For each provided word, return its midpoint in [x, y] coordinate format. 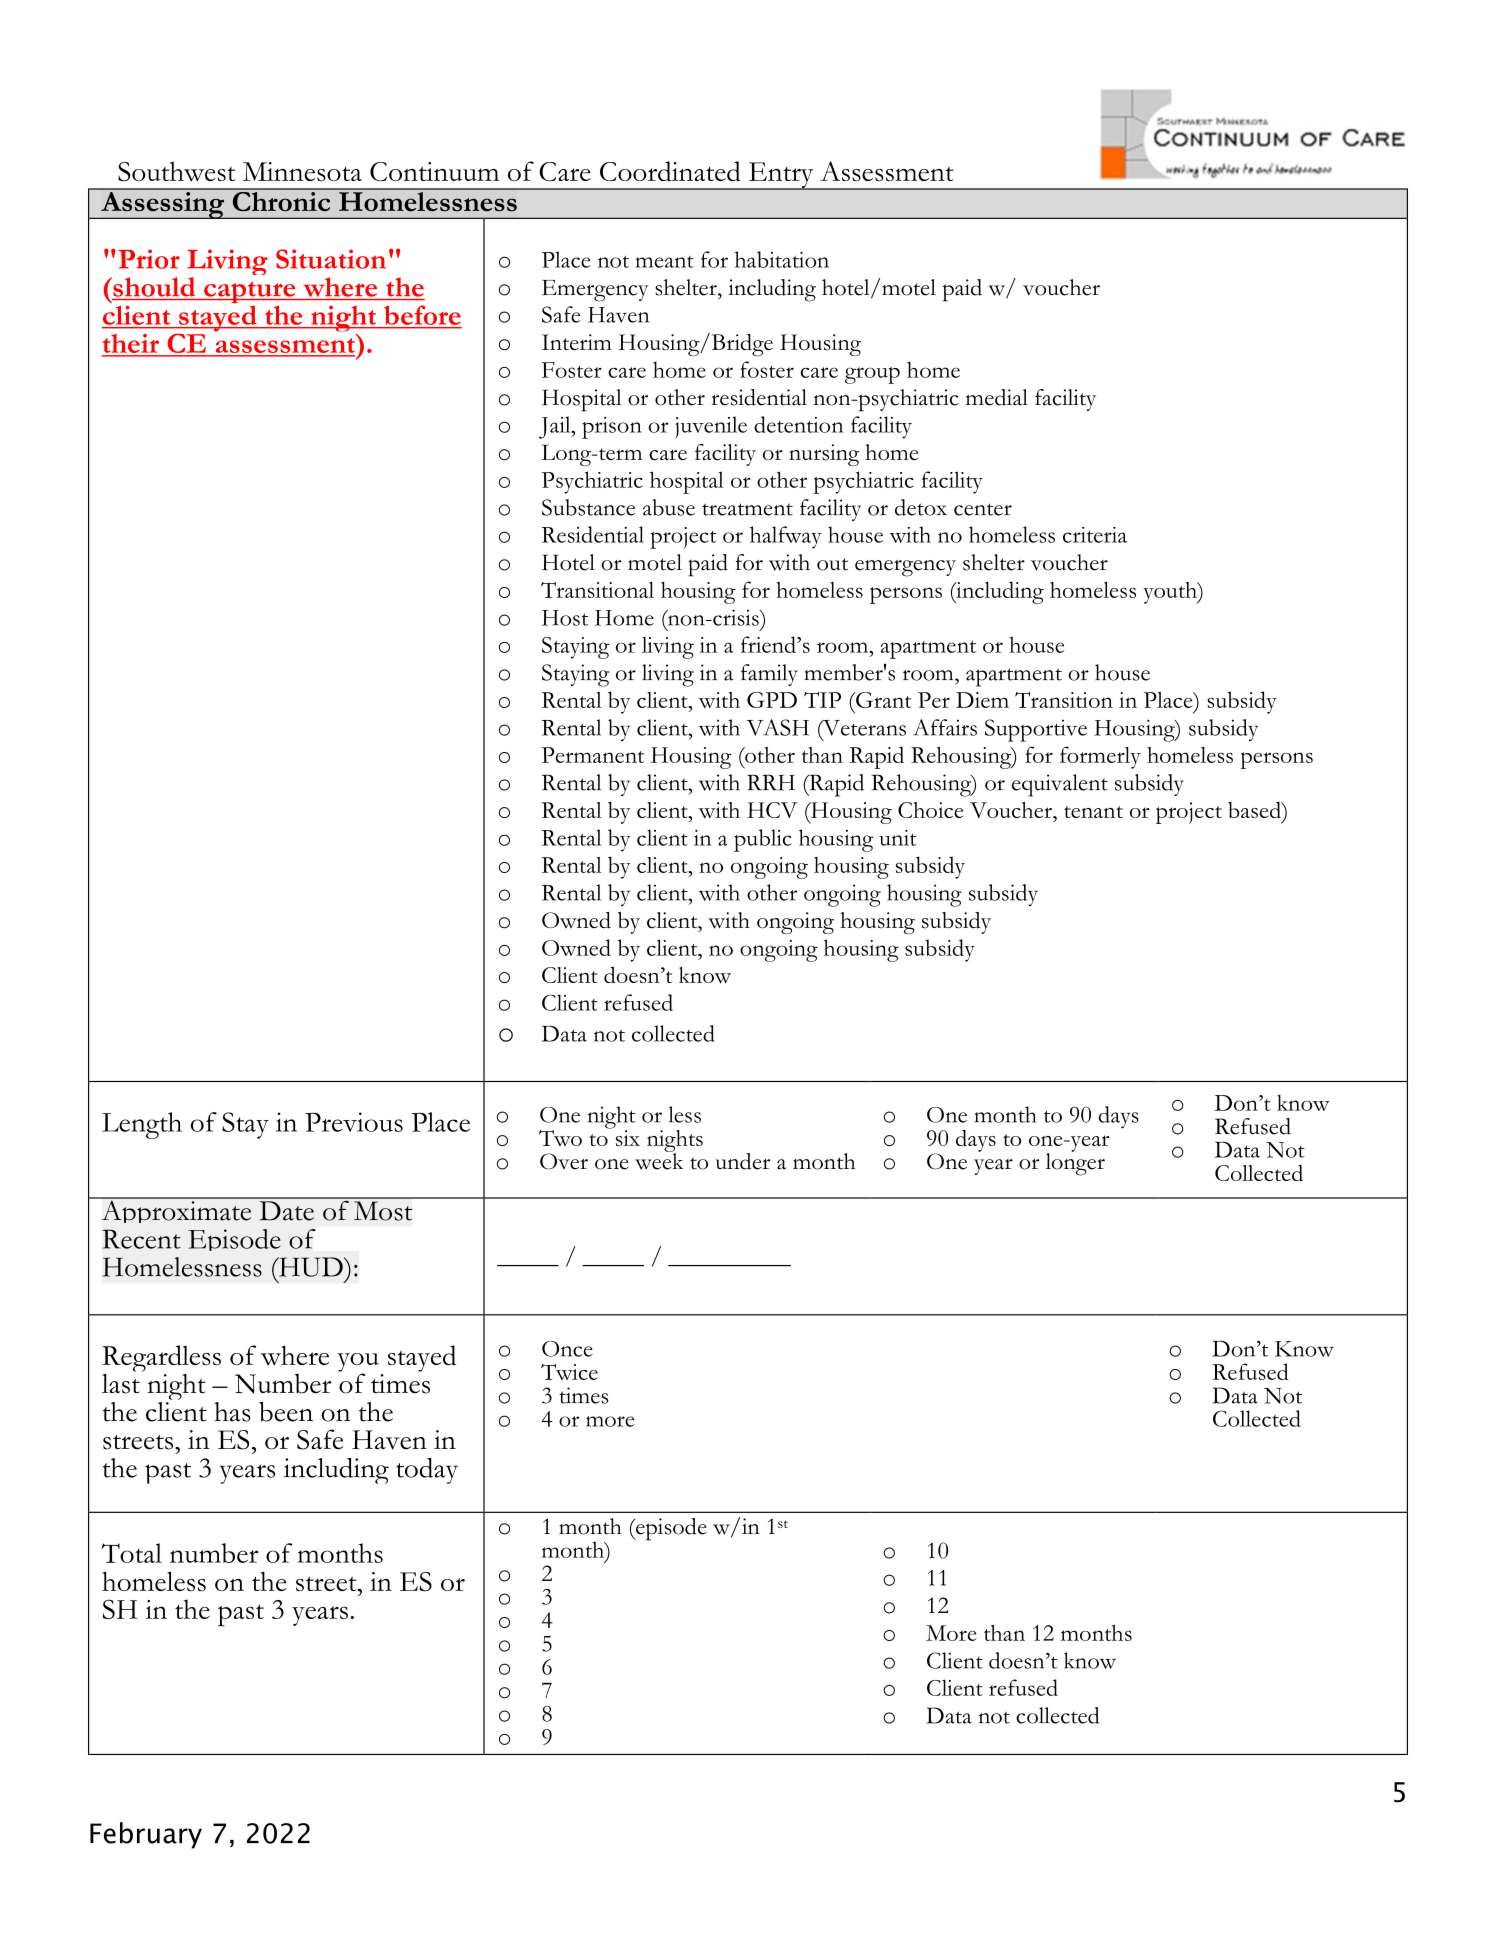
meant [665, 262]
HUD [310, 1267]
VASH [778, 727]
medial [997, 397]
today [427, 1471]
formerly [1100, 757]
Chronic [281, 200]
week [659, 1160]
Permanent [592, 755]
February [146, 1835]
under [743, 1161]
